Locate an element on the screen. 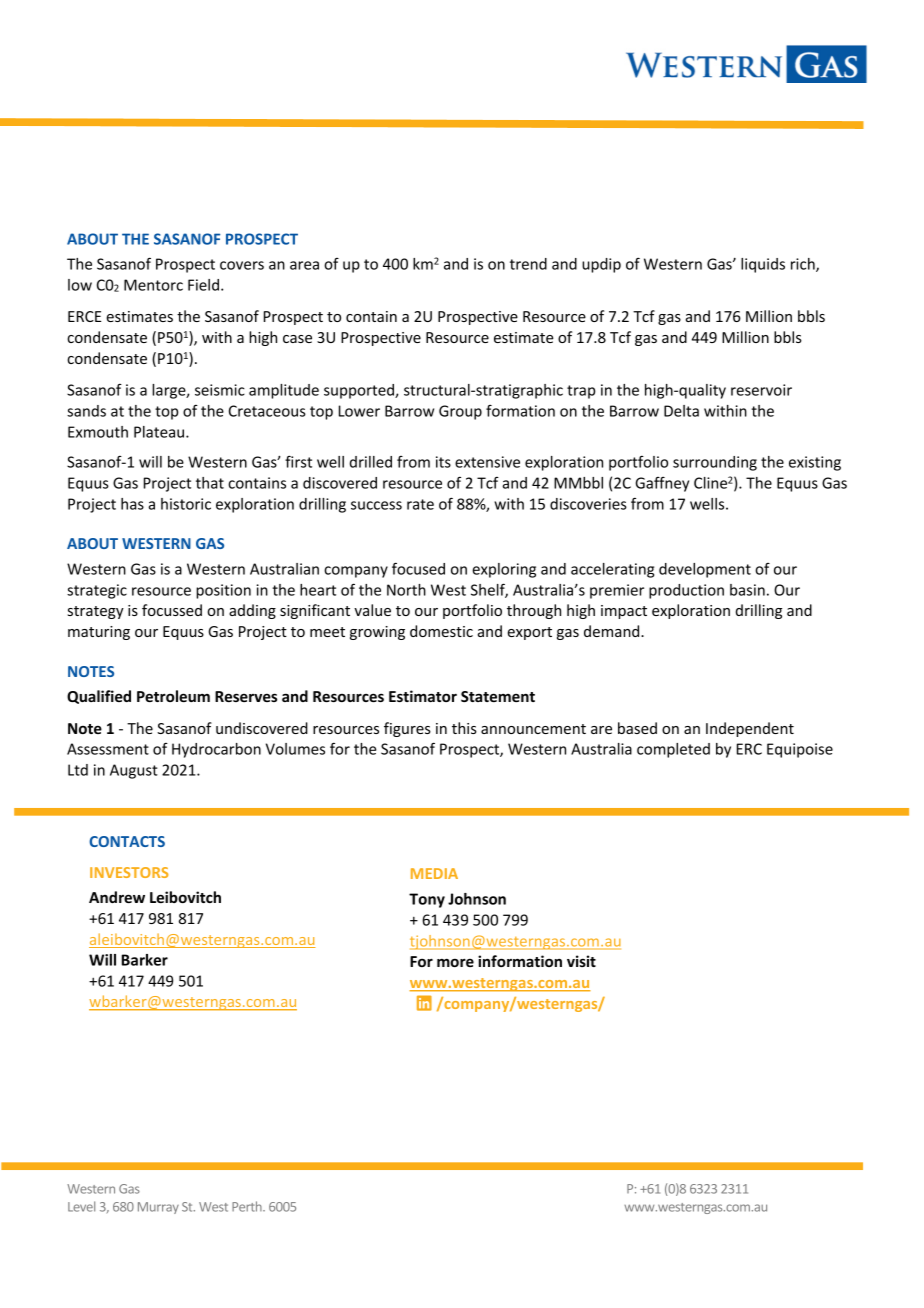 This screenshot has width=924, height=1308. Murray is located at coordinates (158, 1208).
